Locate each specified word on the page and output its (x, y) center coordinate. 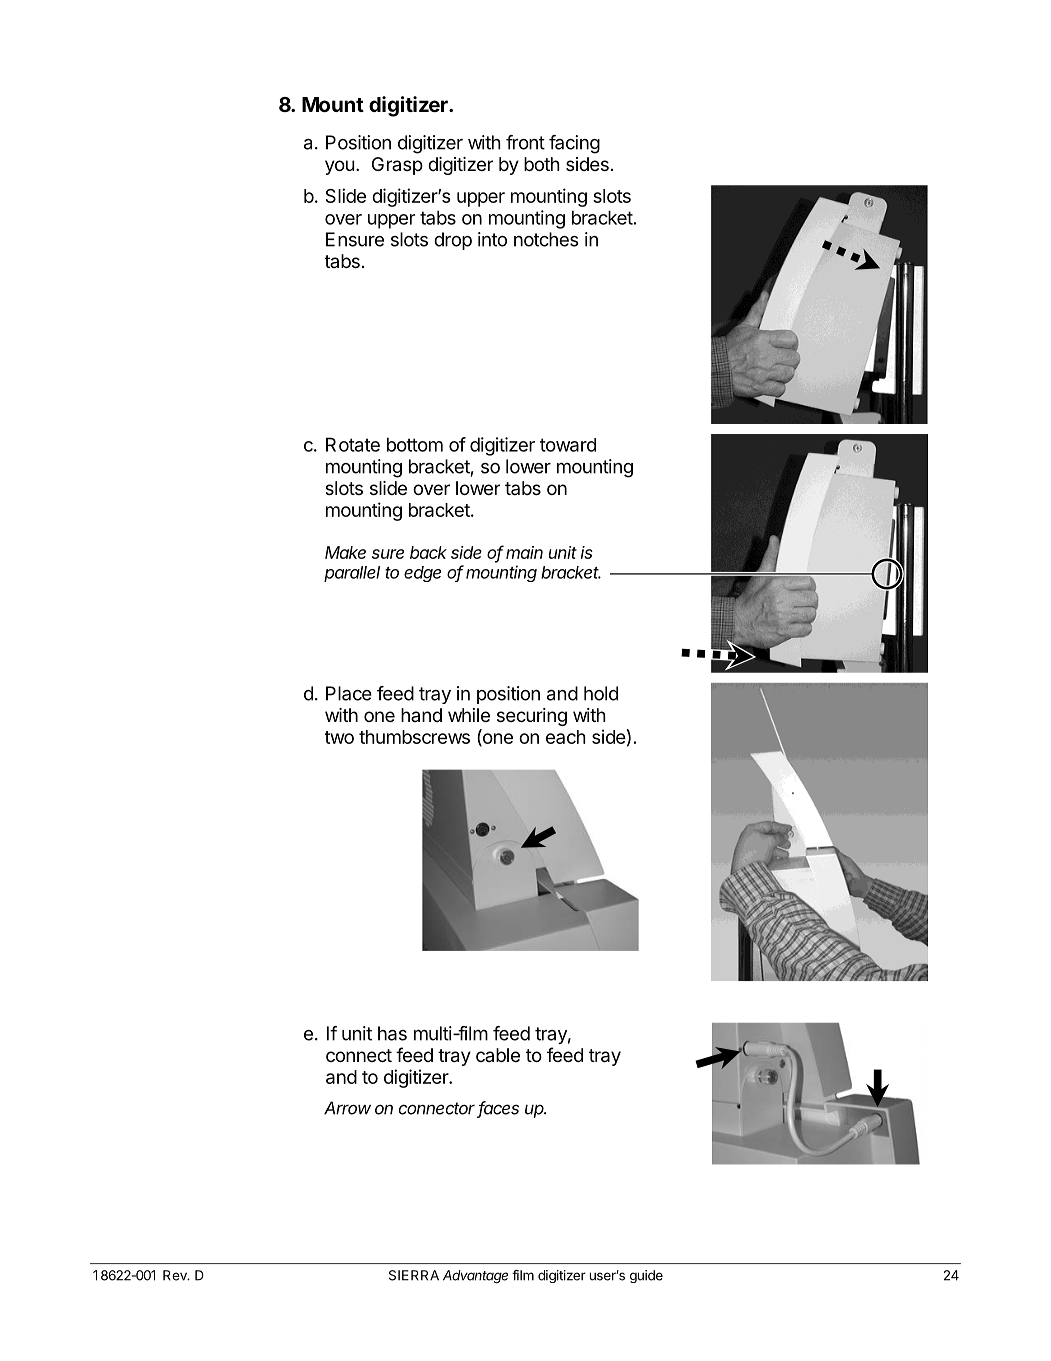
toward (568, 445)
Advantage (475, 1276)
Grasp (397, 166)
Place (349, 693)
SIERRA (414, 1275)
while (469, 715)
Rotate (353, 444)
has (392, 1033)
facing (574, 144)
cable (498, 1055)
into (492, 239)
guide (646, 1276)
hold (601, 693)
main (524, 552)
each (566, 737)
